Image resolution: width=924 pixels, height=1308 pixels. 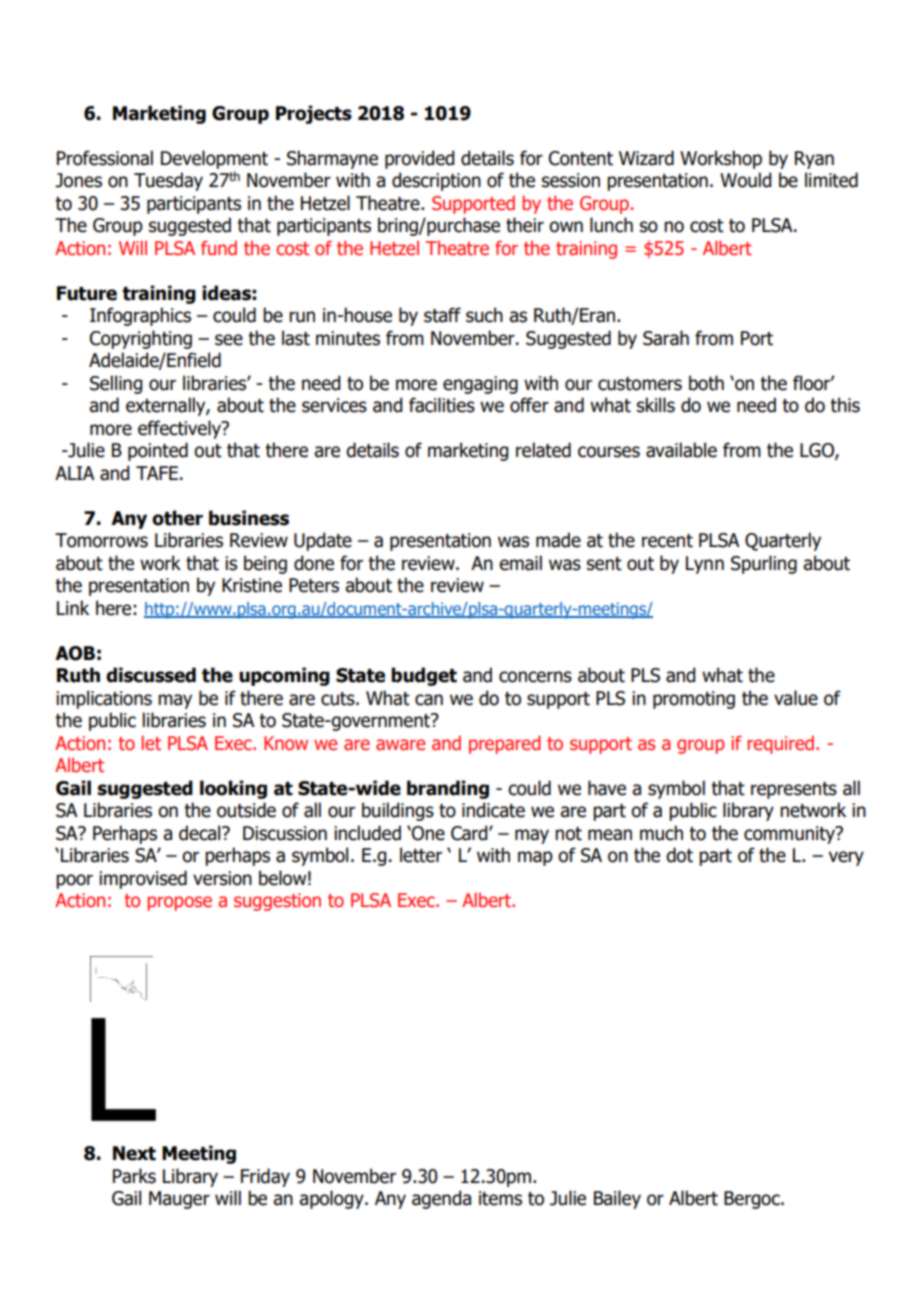 What do you see at coordinates (424, 676) in the document?
I see `budget` at bounding box center [424, 676].
